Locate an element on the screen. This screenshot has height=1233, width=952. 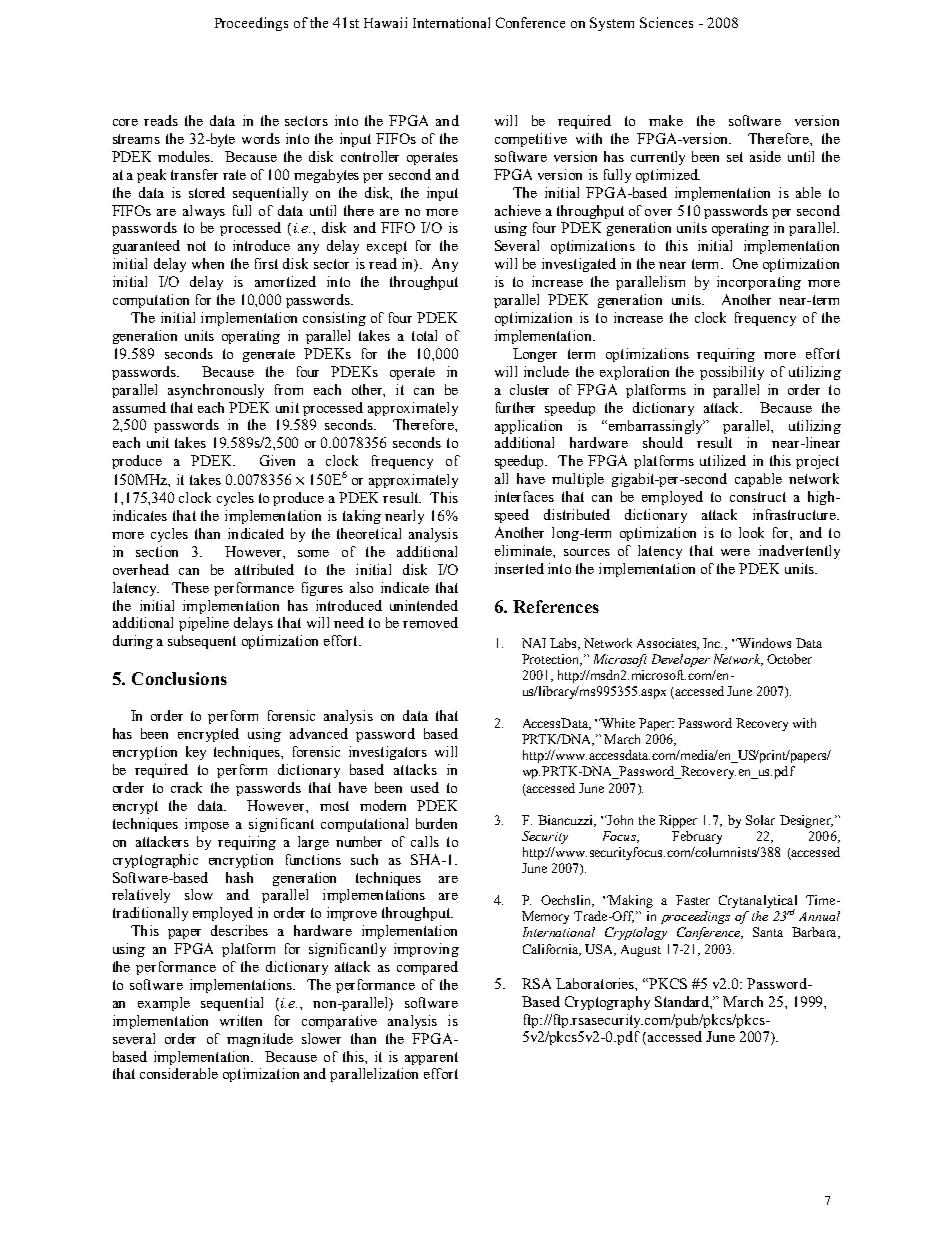
core is located at coordinates (125, 122).
